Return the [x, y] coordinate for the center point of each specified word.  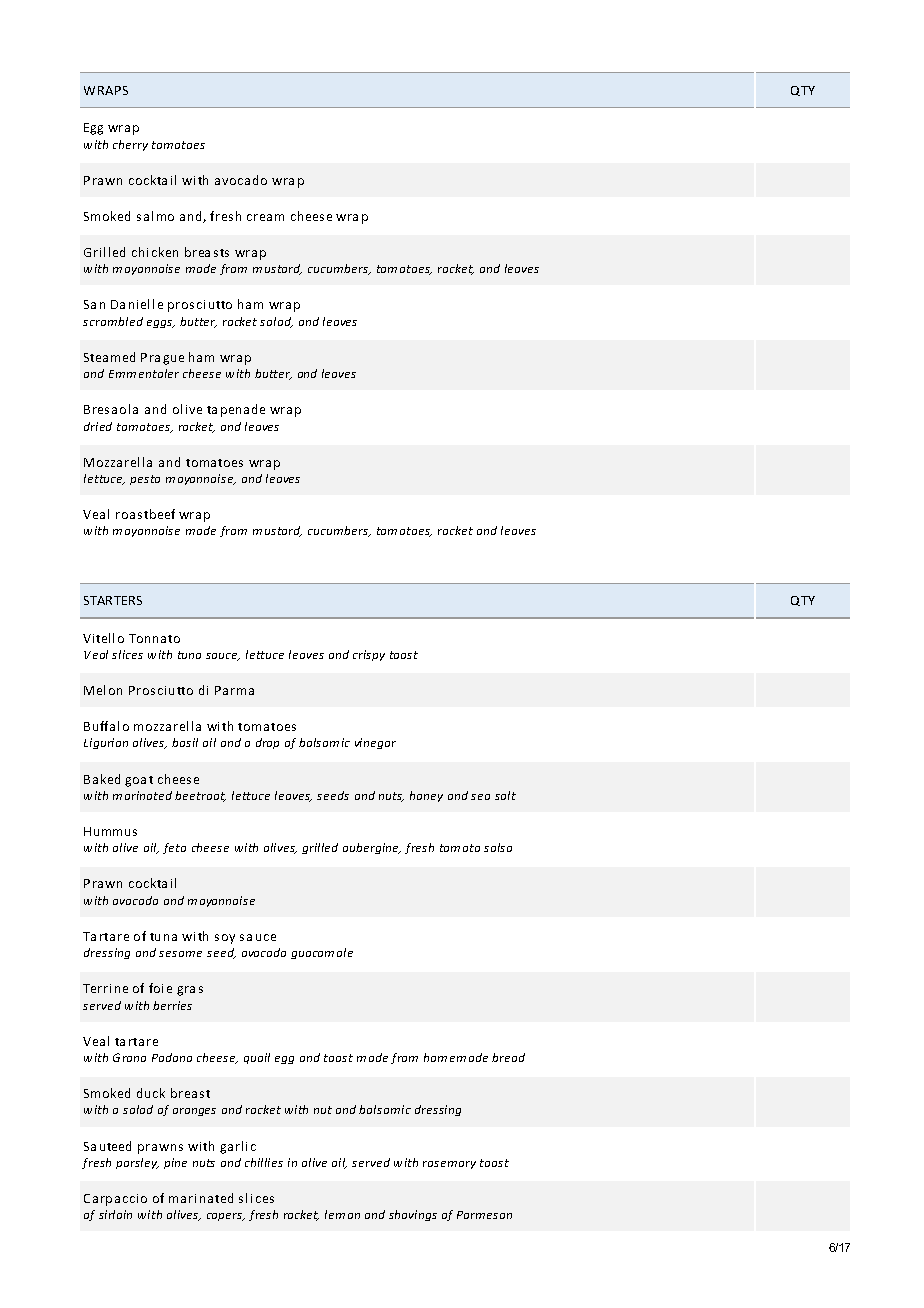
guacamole [322, 953]
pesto [145, 480]
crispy [369, 655]
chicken [155, 252]
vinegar [375, 743]
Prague [162, 359]
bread [508, 1057]
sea [480, 797]
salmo [155, 216]
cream [265, 217]
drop [267, 743]
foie [160, 988]
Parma [234, 690]
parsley [137, 1163]
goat [139, 781]
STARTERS [113, 600]
